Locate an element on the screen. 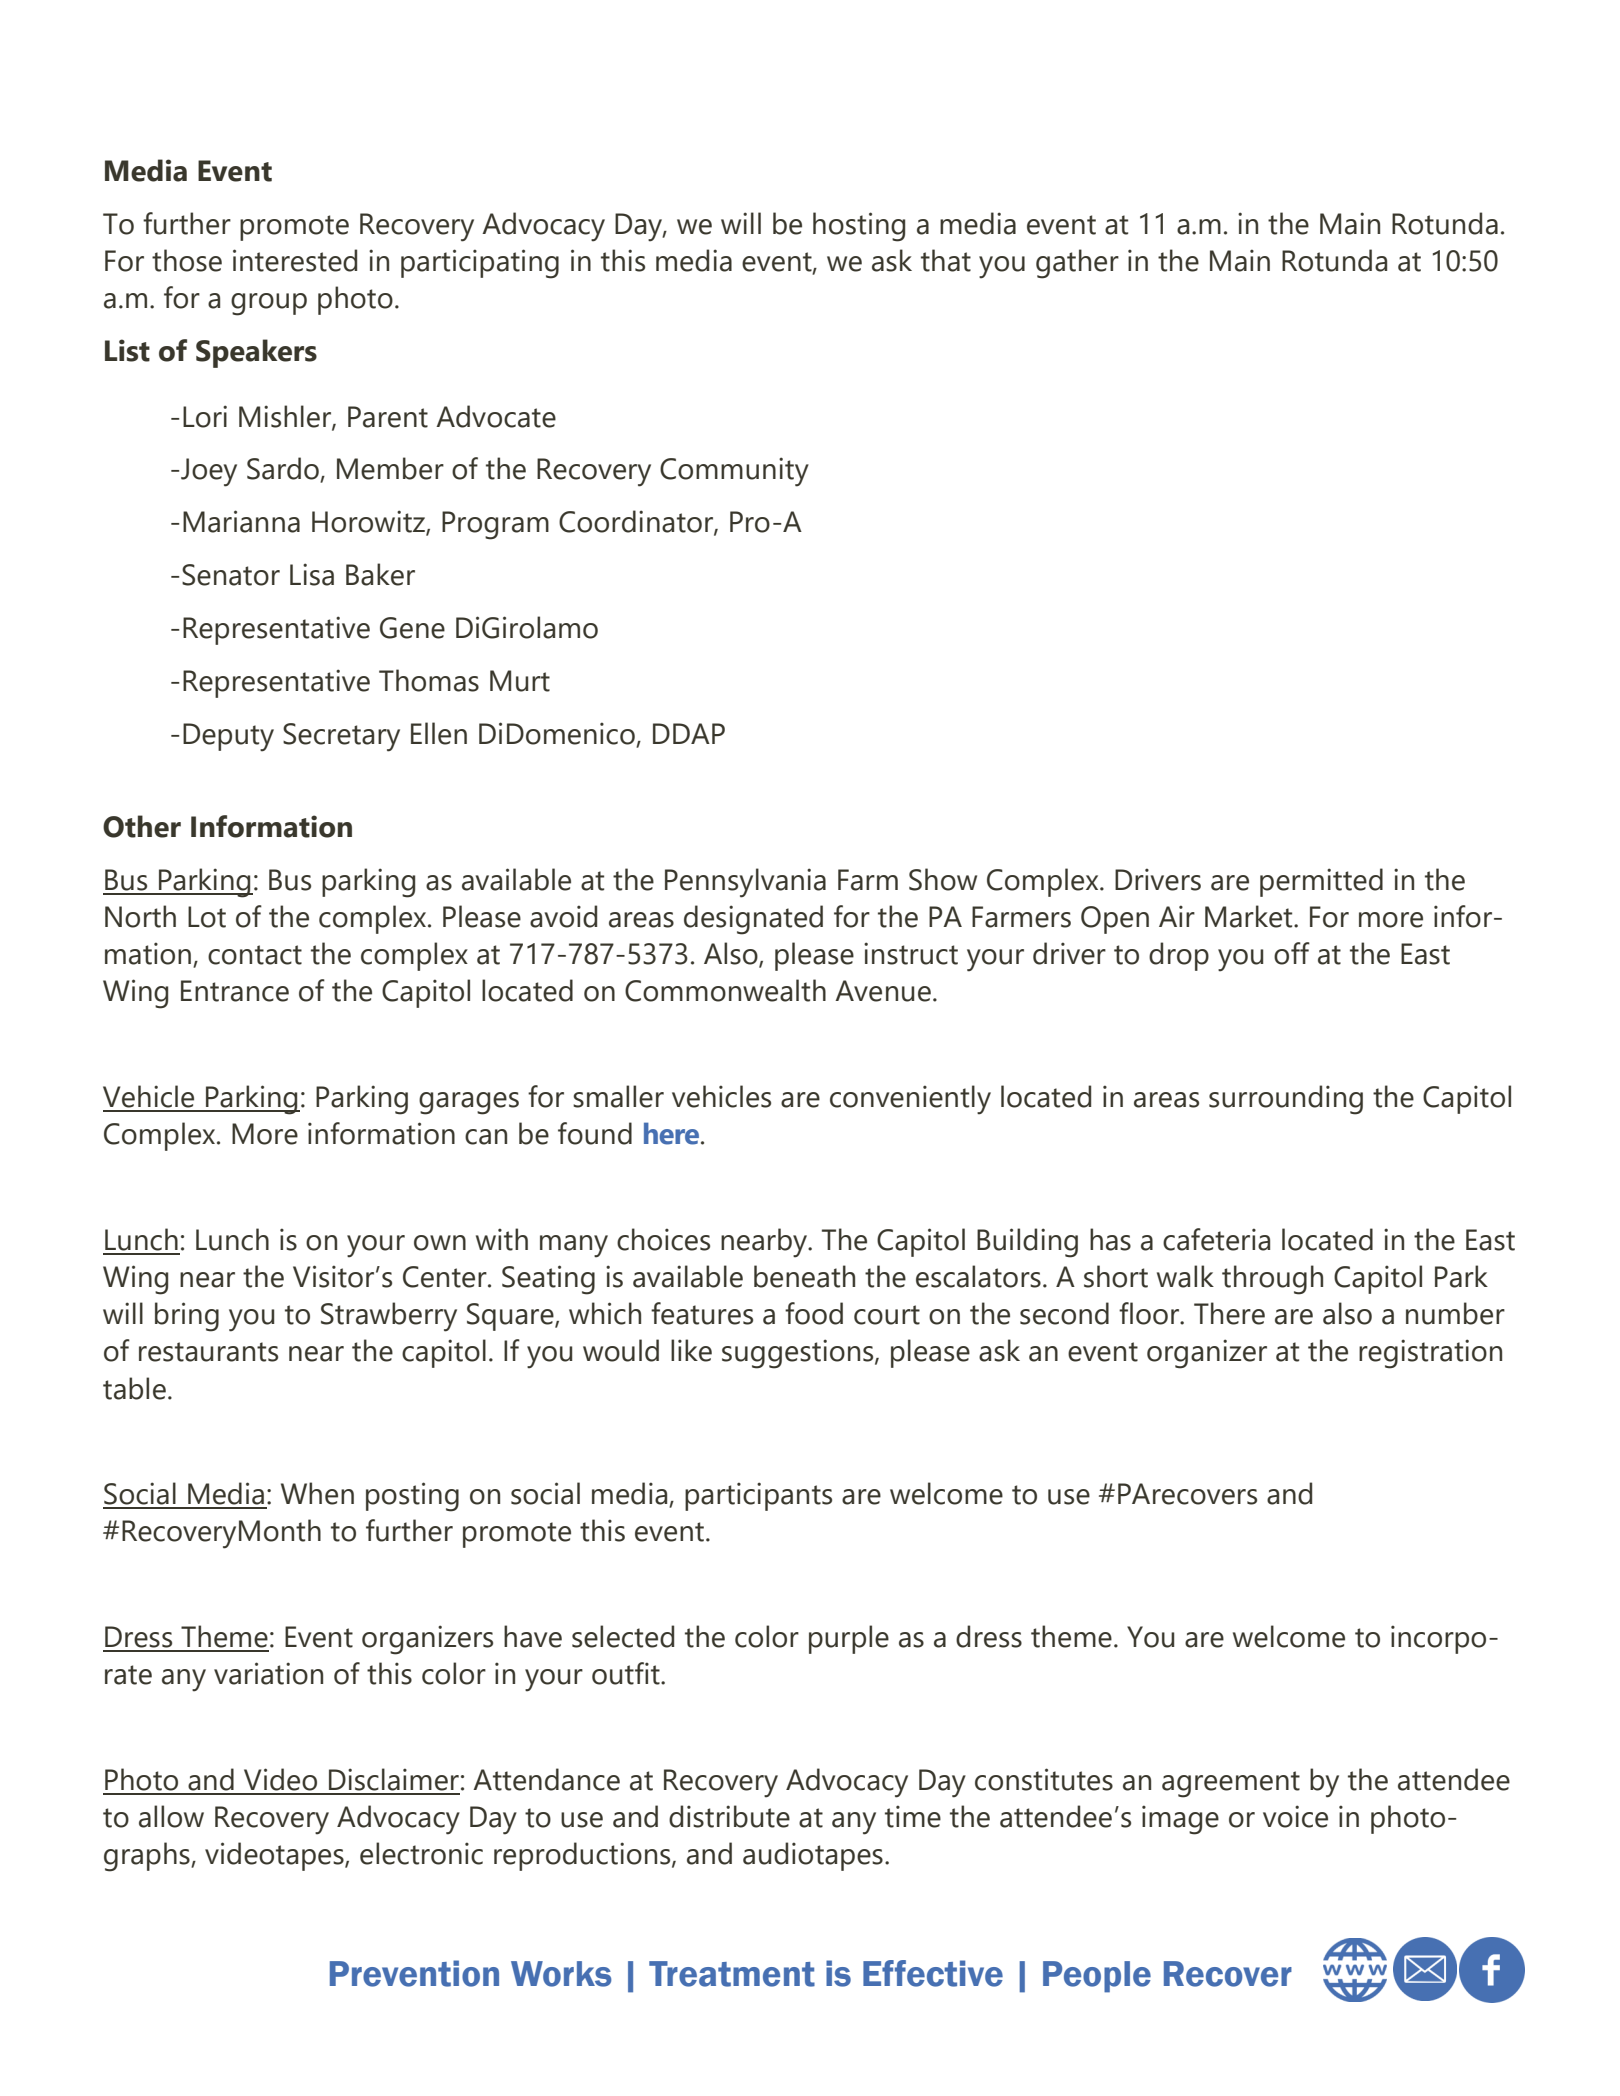 The image size is (1620, 2096). Treatment is located at coordinates (732, 1974).
